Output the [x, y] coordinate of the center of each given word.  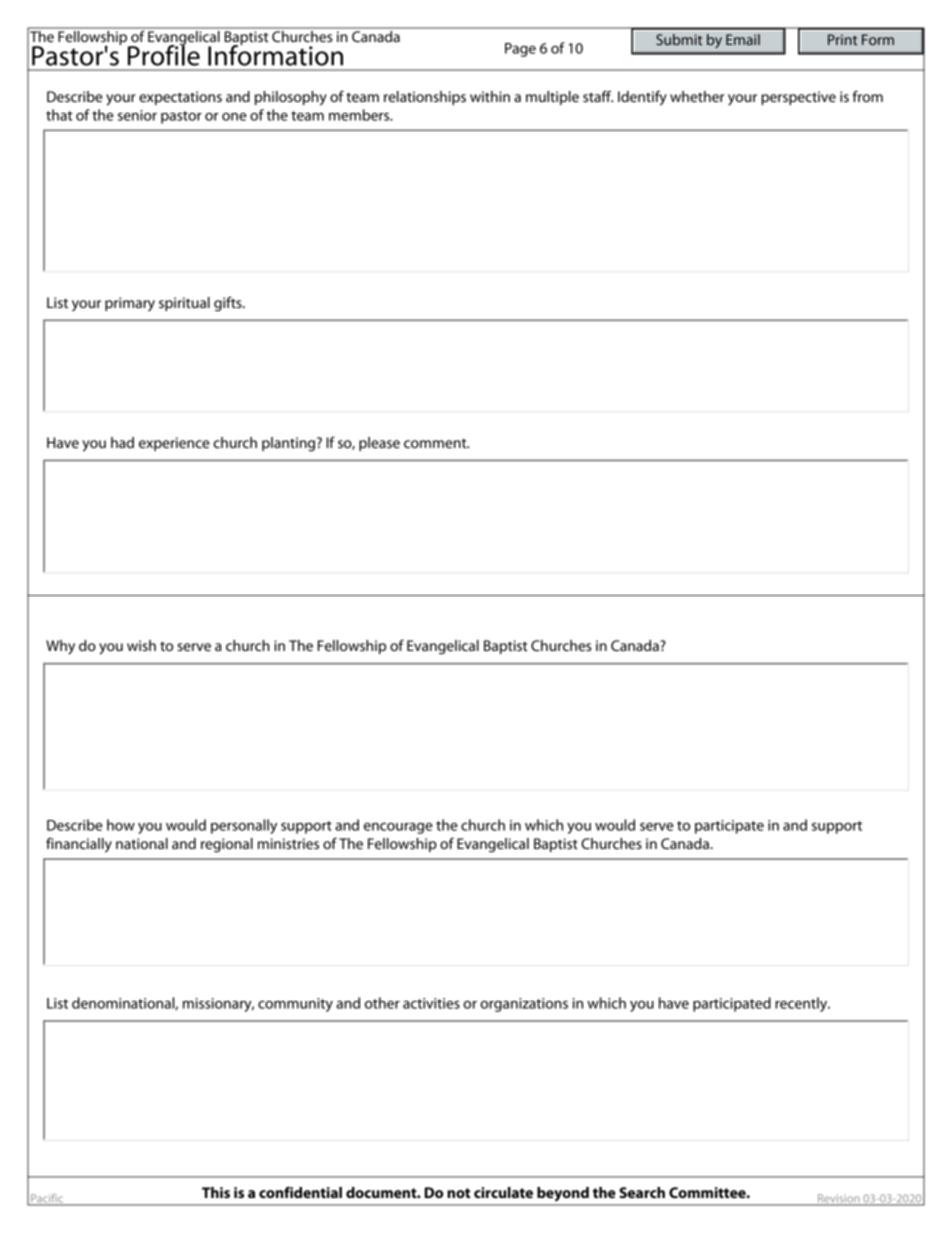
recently [802, 1004]
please [379, 444]
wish [141, 645]
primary [130, 304]
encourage [398, 828]
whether [697, 96]
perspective [798, 98]
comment [436, 443]
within [490, 96]
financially [79, 845]
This [216, 1192]
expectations [180, 98]
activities [431, 1003]
